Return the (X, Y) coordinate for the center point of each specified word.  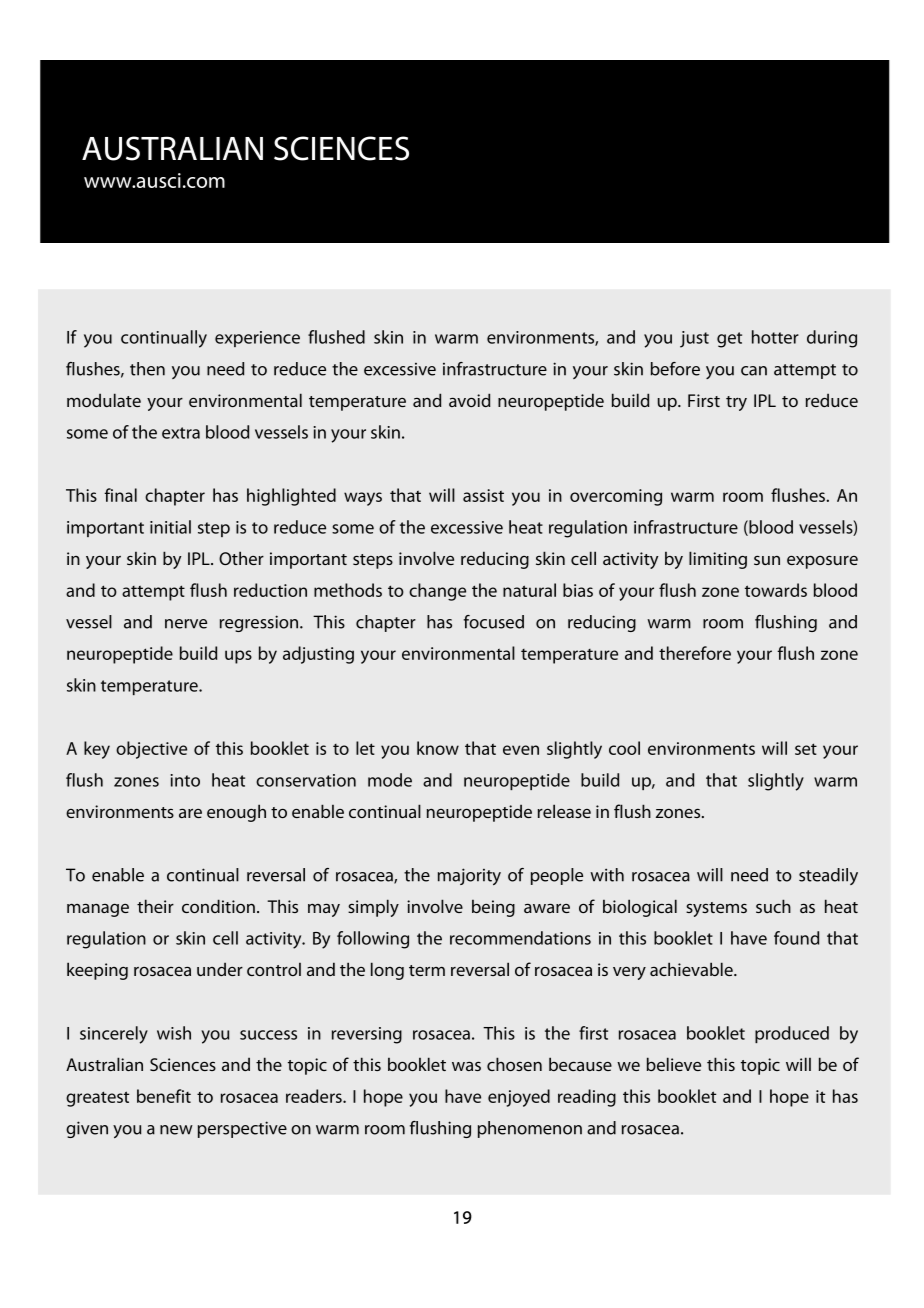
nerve (186, 624)
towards (776, 590)
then (147, 369)
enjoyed (519, 1098)
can (754, 371)
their (155, 906)
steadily (828, 876)
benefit (164, 1096)
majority (469, 876)
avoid (469, 400)
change (437, 592)
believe (674, 1064)
